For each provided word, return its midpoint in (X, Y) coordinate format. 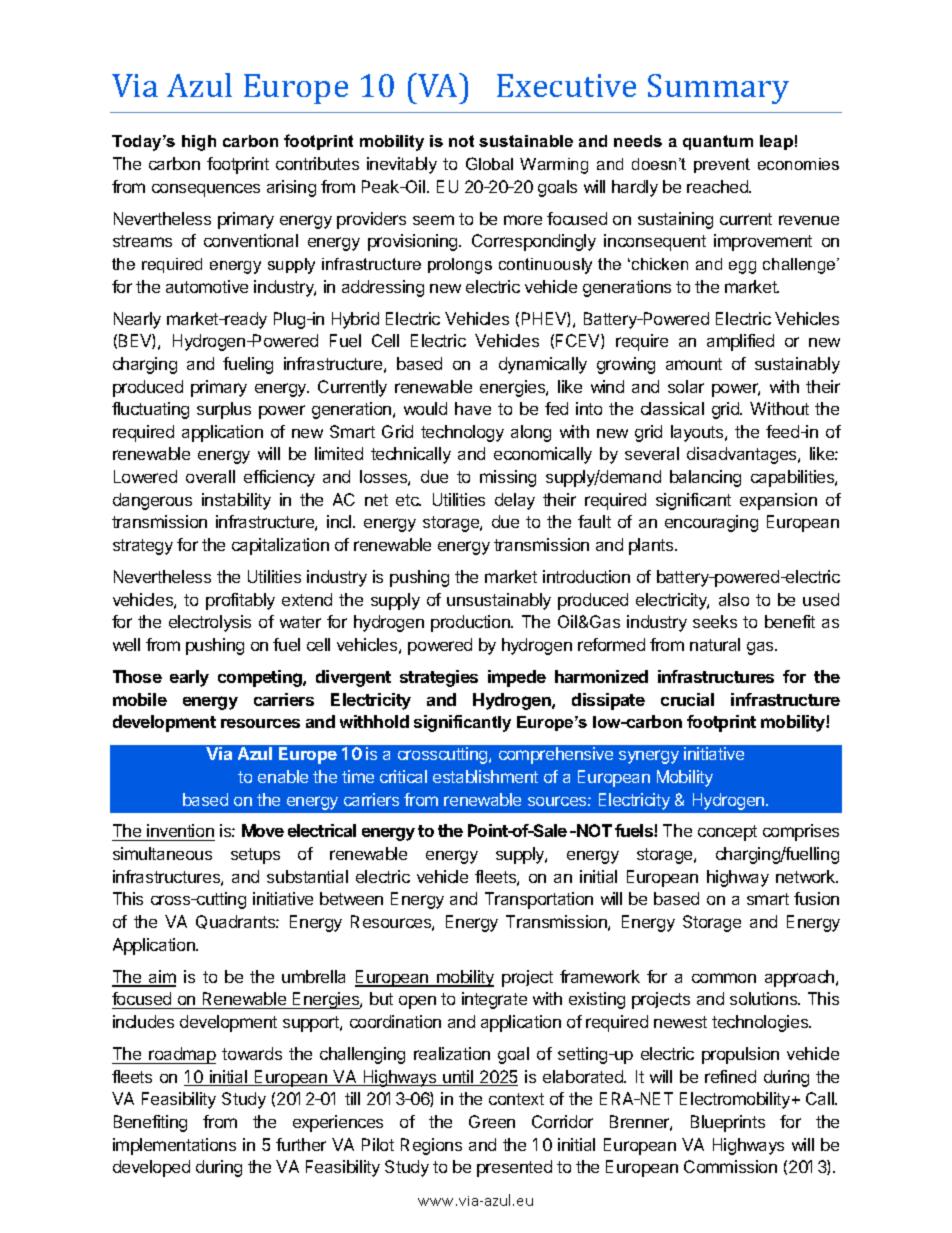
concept (727, 833)
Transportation (539, 900)
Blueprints (728, 1123)
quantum (718, 142)
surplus (224, 410)
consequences (206, 190)
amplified (740, 342)
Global (489, 163)
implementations (174, 1146)
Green (492, 1121)
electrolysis (210, 623)
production (471, 623)
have (473, 408)
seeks (715, 621)
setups (255, 856)
